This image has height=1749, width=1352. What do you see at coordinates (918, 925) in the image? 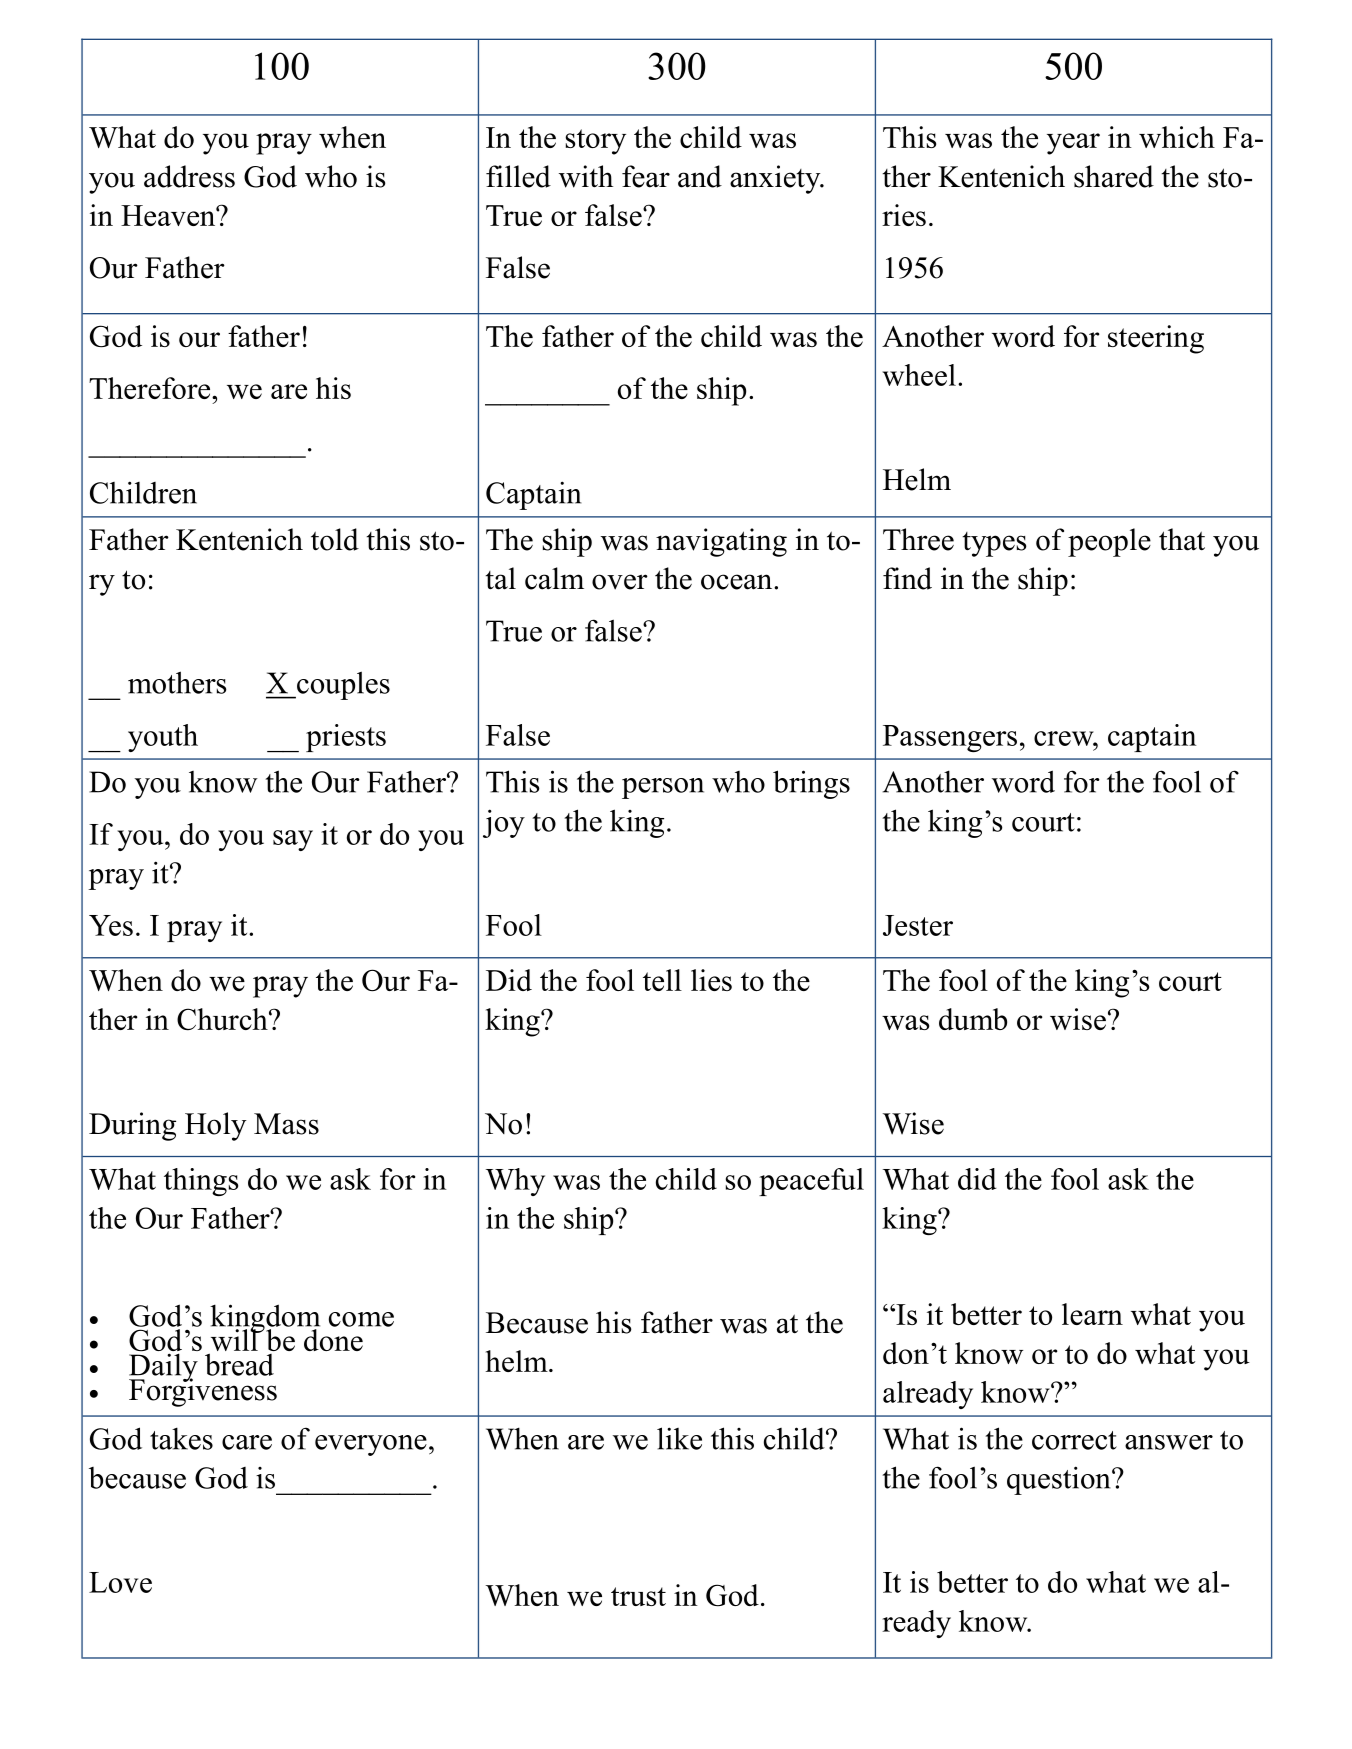
I see `Jester` at bounding box center [918, 925].
